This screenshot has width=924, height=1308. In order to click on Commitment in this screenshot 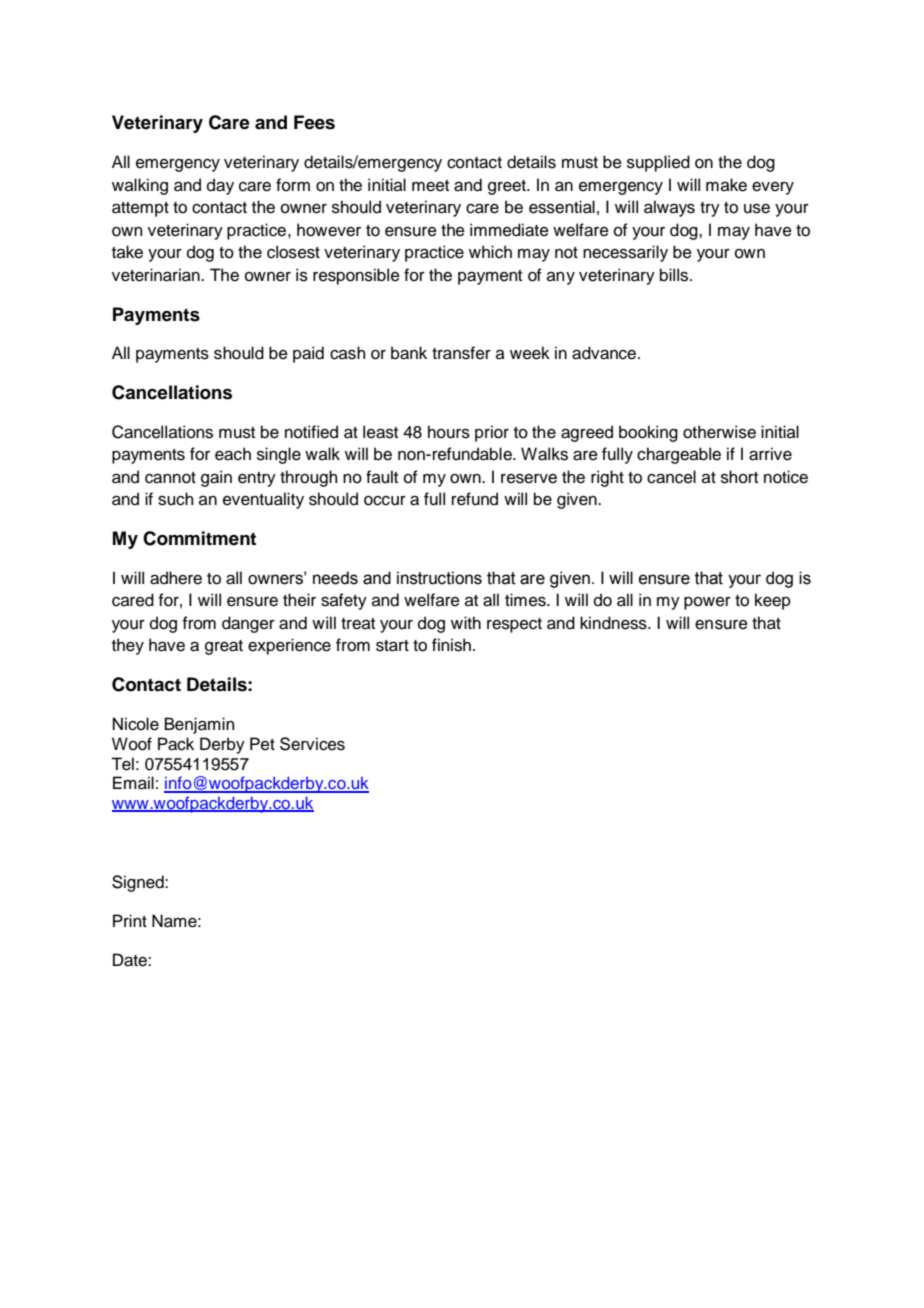, I will do `click(199, 538)`.
